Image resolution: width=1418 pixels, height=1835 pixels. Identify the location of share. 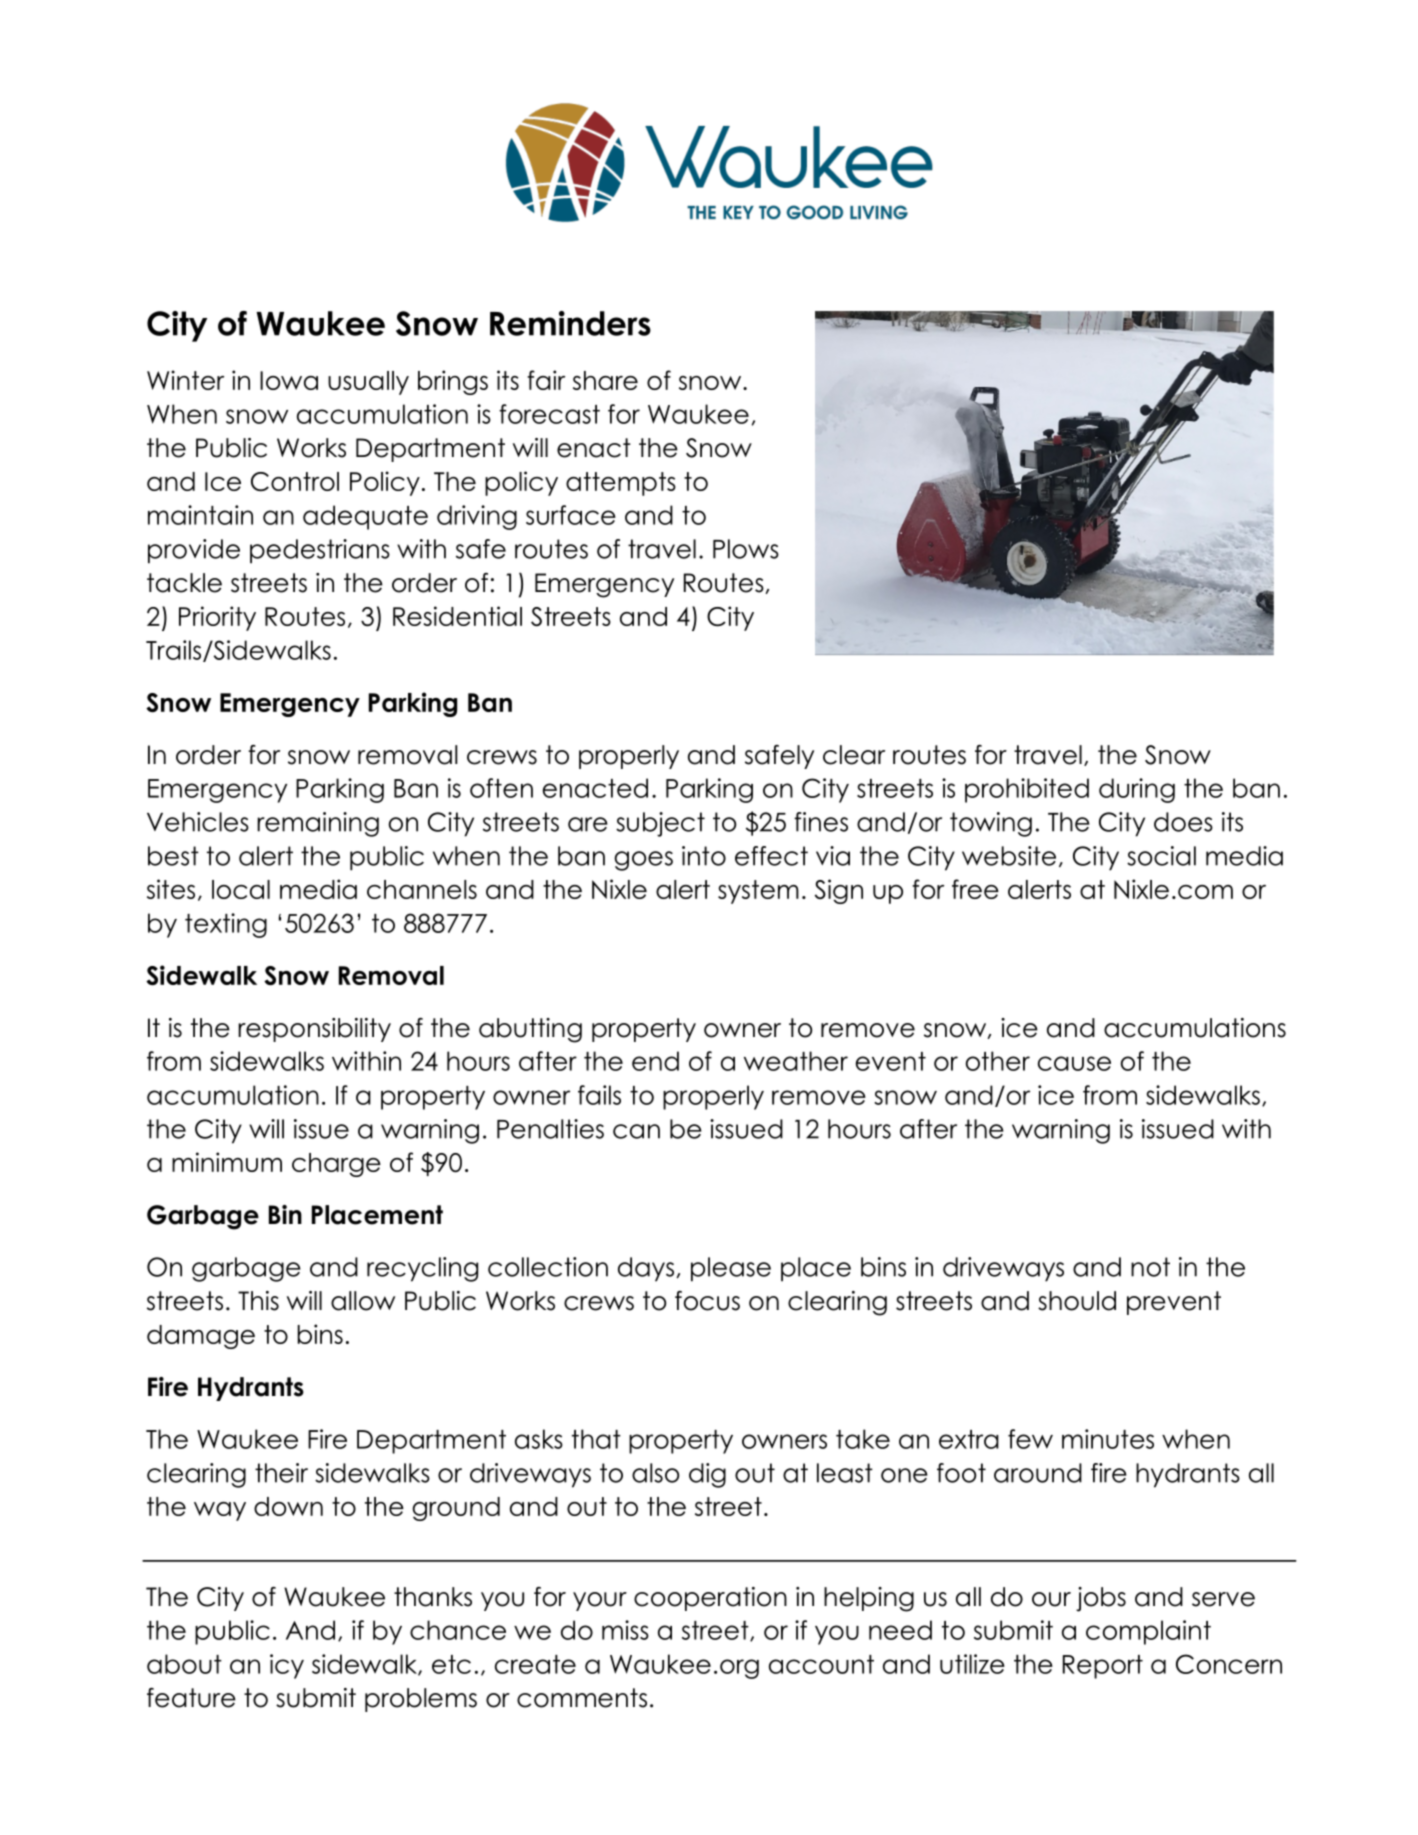
(605, 380).
